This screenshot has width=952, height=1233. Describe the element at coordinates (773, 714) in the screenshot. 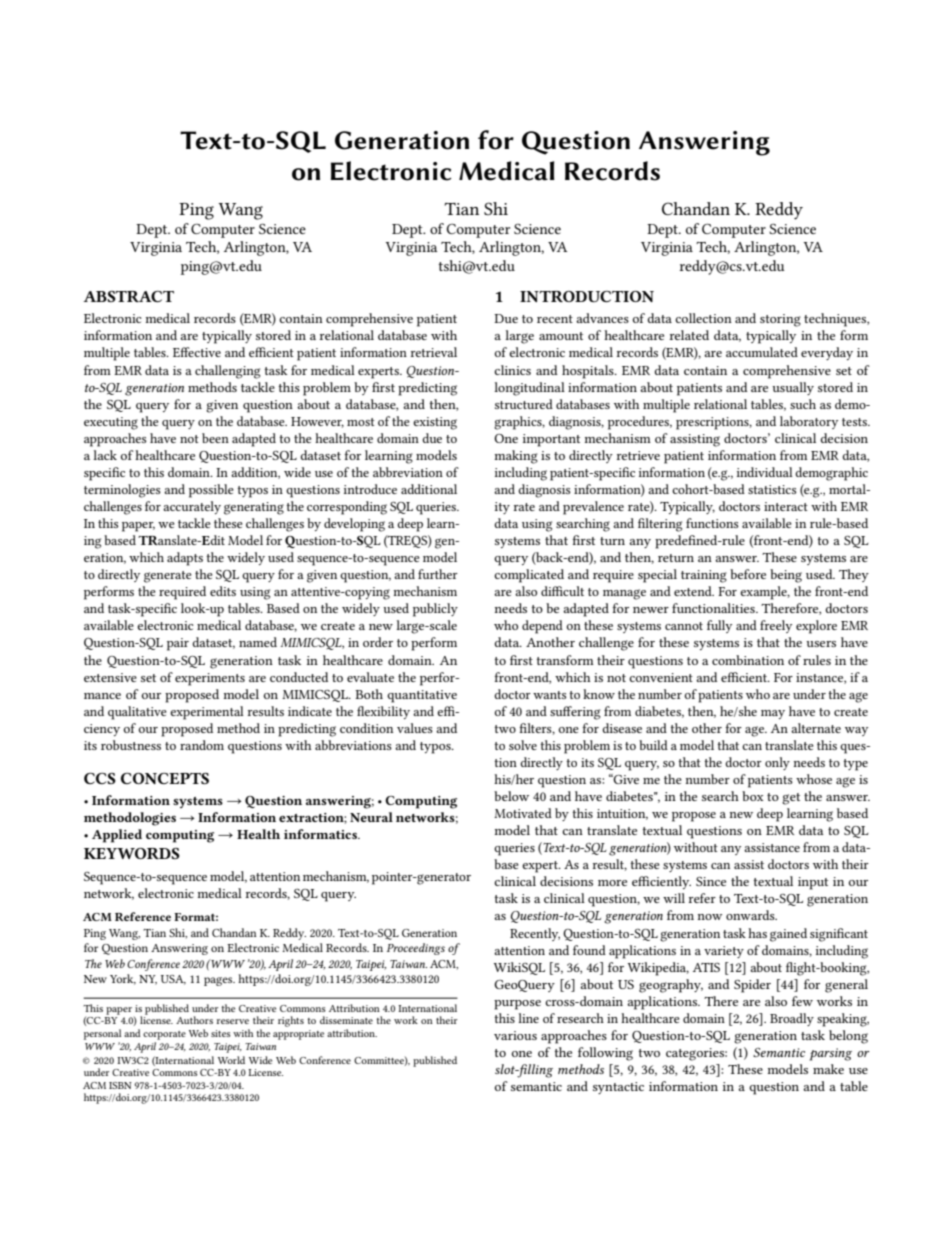

I see `may` at that location.
